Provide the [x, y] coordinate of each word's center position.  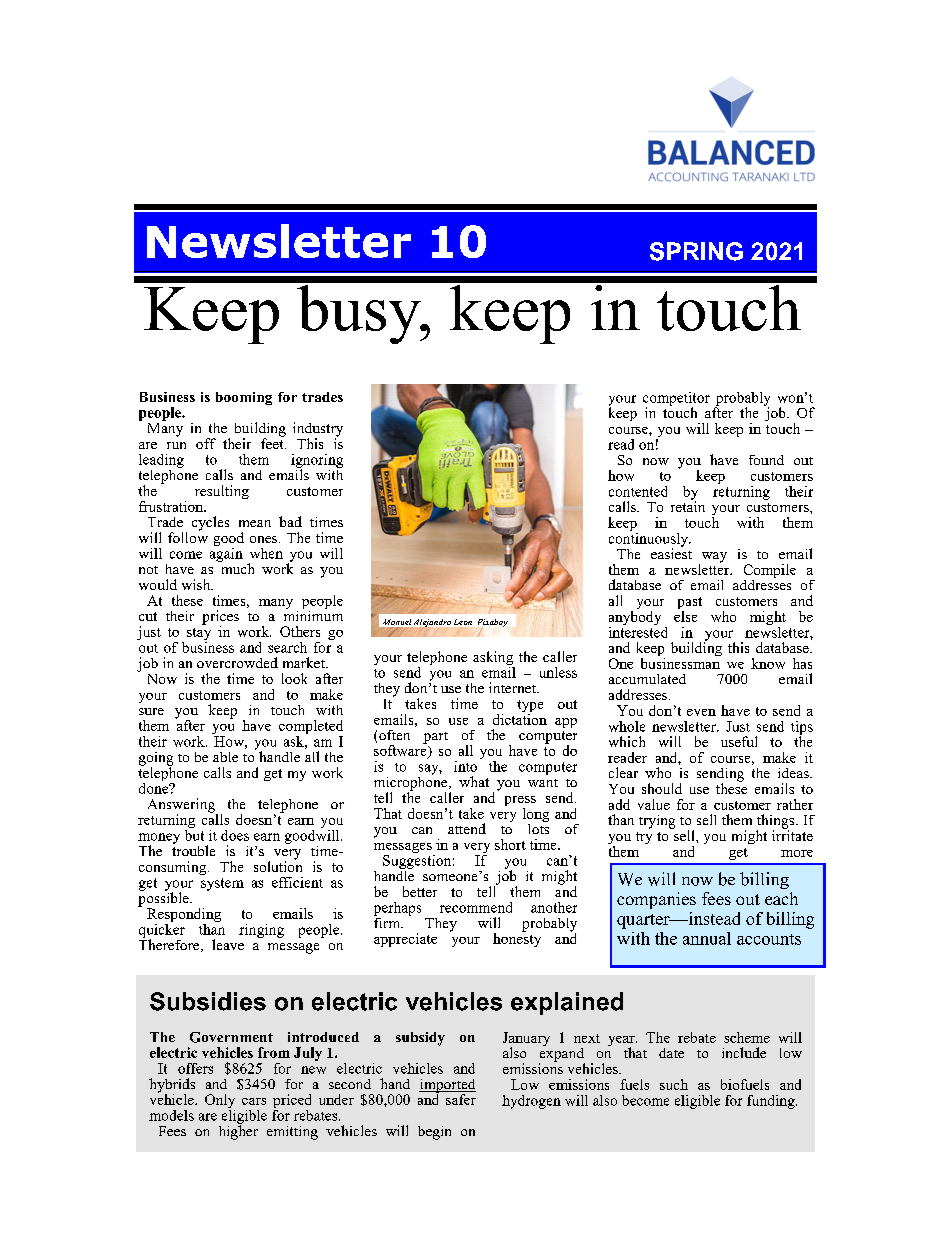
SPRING [696, 251]
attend [467, 828]
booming [244, 398]
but [194, 834]
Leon [463, 623]
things [777, 822]
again [226, 553]
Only [220, 1102]
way [713, 558]
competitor [676, 400]
